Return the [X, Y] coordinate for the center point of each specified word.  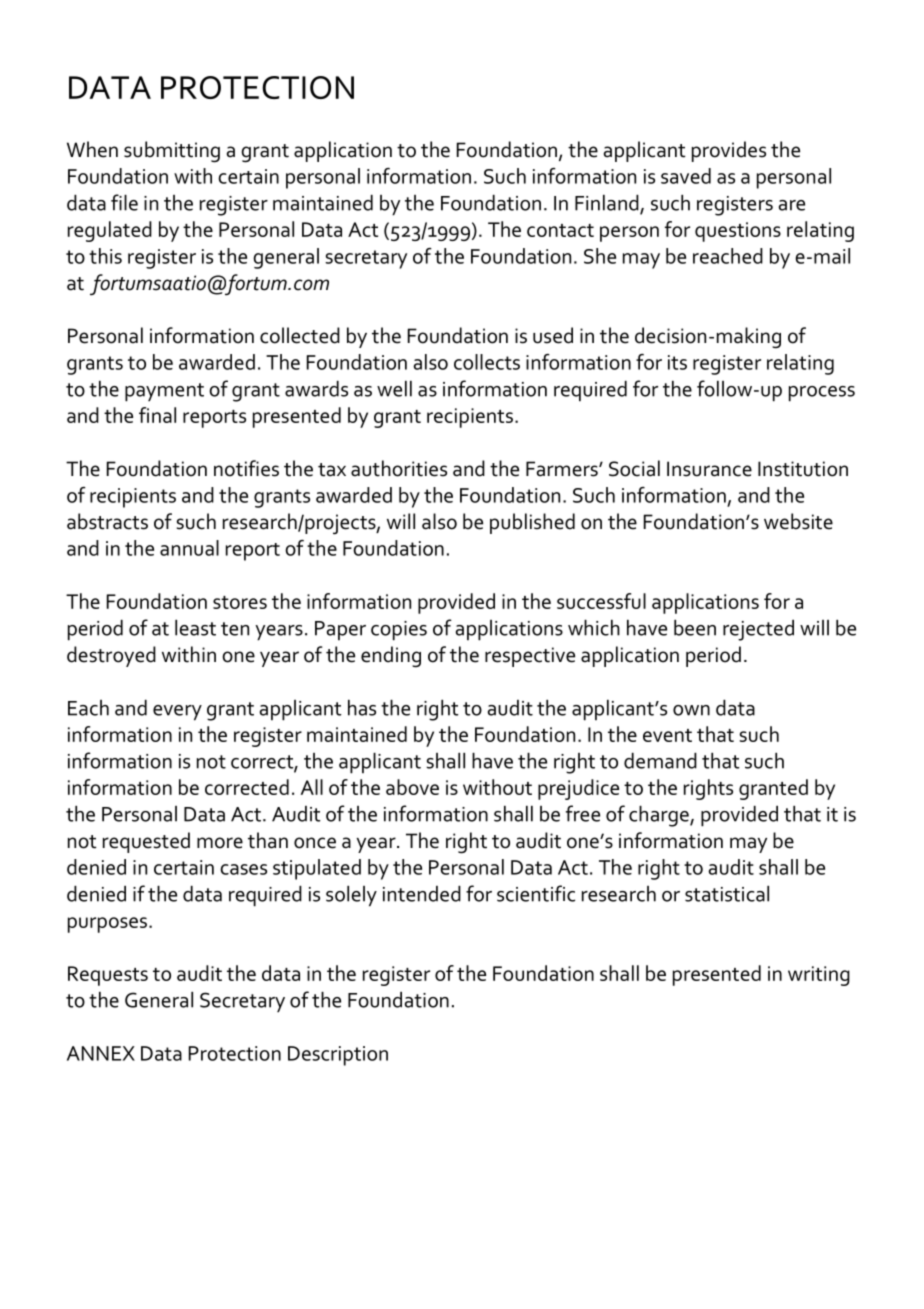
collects [487, 362]
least [195, 628]
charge [660, 816]
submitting [172, 152]
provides [729, 151]
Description [338, 1056]
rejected [758, 630]
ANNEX [101, 1053]
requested [146, 842]
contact [560, 230]
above [412, 787]
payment [164, 392]
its [677, 362]
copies [399, 631]
